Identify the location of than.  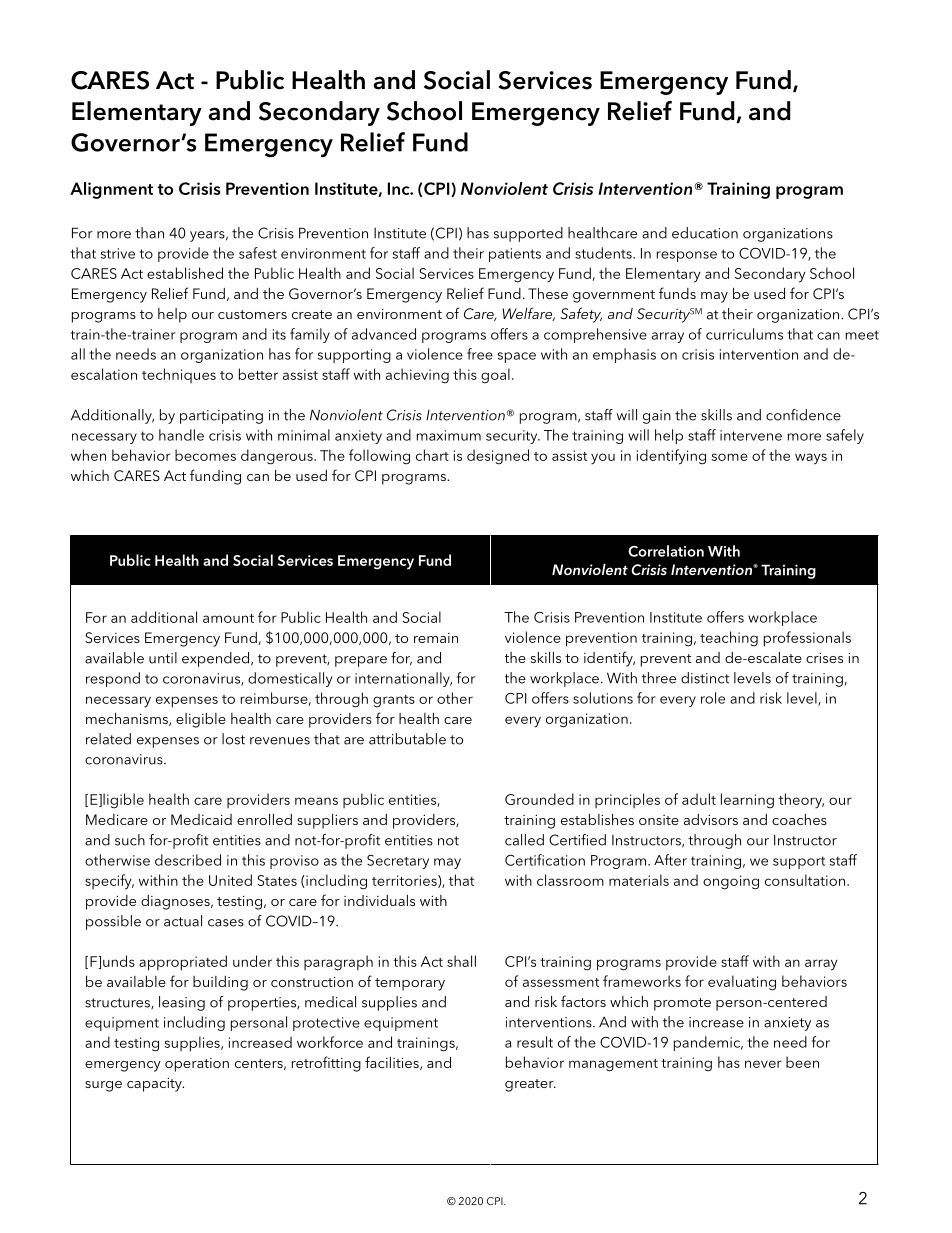
(149, 233).
